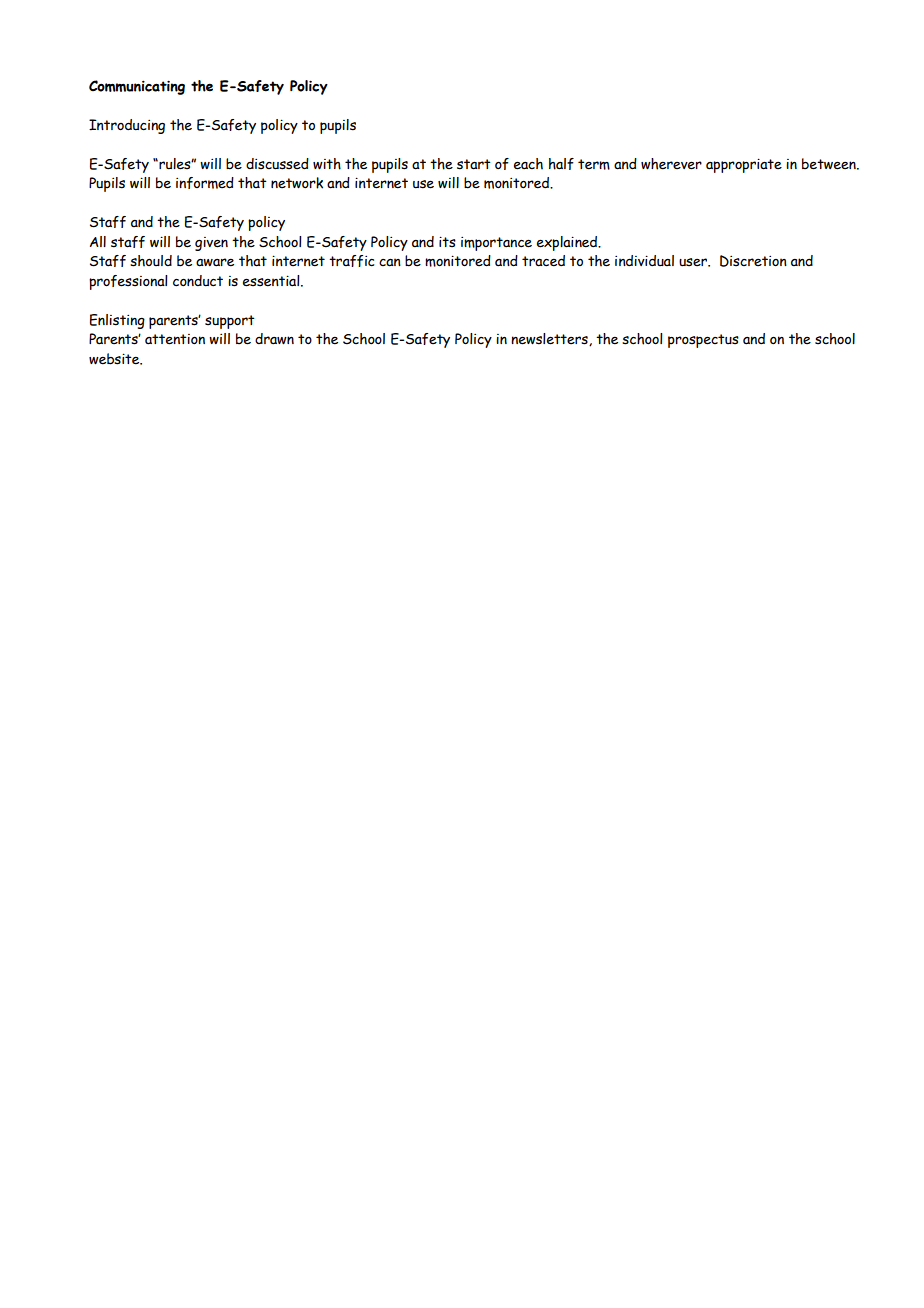  What do you see at coordinates (671, 164) in the document?
I see `wherever` at bounding box center [671, 164].
